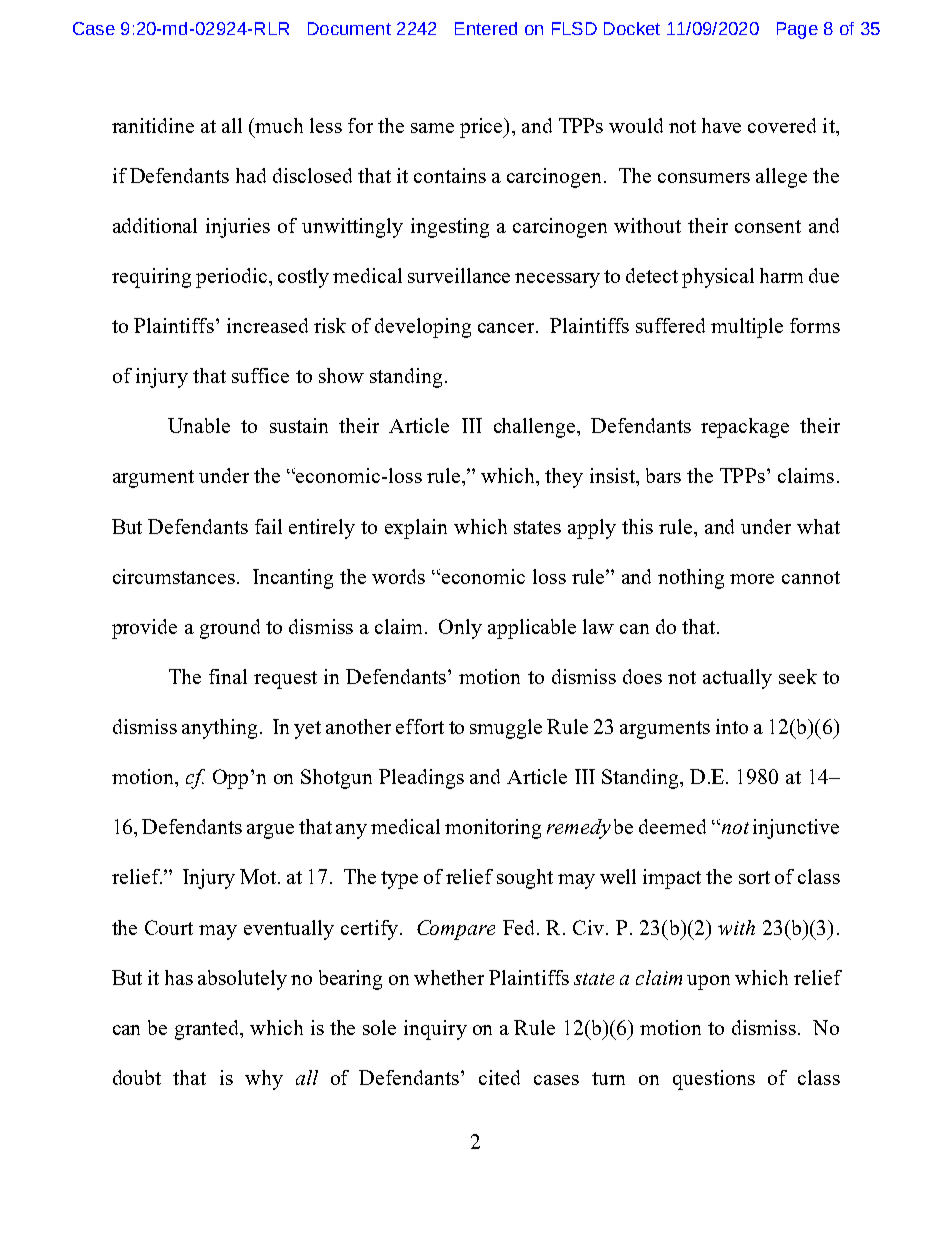 Image resolution: width=952 pixels, height=1233 pixels. What do you see at coordinates (279, 125) in the document?
I see `much` at bounding box center [279, 125].
